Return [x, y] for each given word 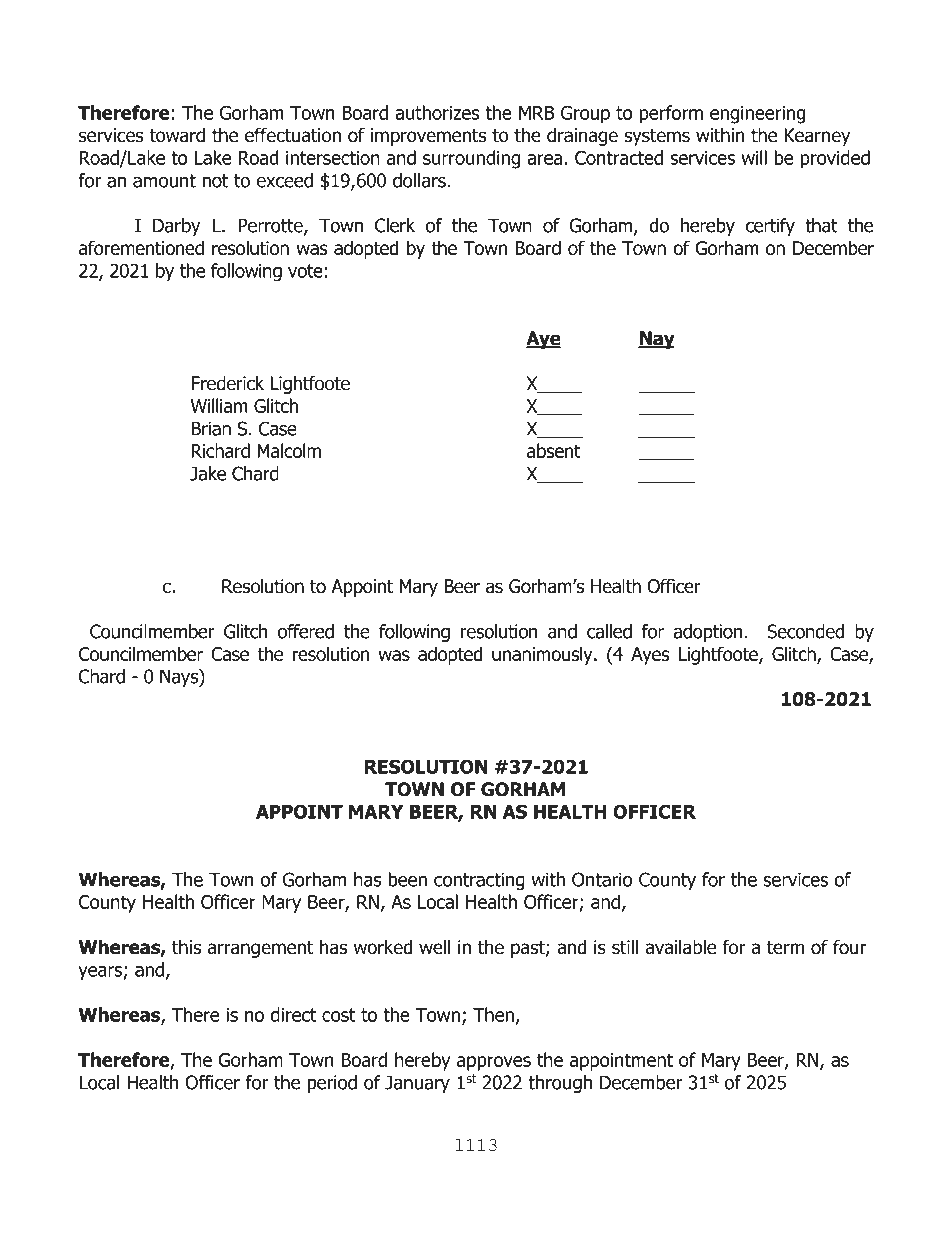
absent [554, 450]
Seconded [805, 631]
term [785, 948]
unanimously [543, 655]
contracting [479, 881]
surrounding [471, 159]
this [186, 947]
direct [293, 1014]
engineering [758, 115]
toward [177, 135]
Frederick [227, 383]
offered [306, 631]
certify [770, 227]
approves [494, 1063]
